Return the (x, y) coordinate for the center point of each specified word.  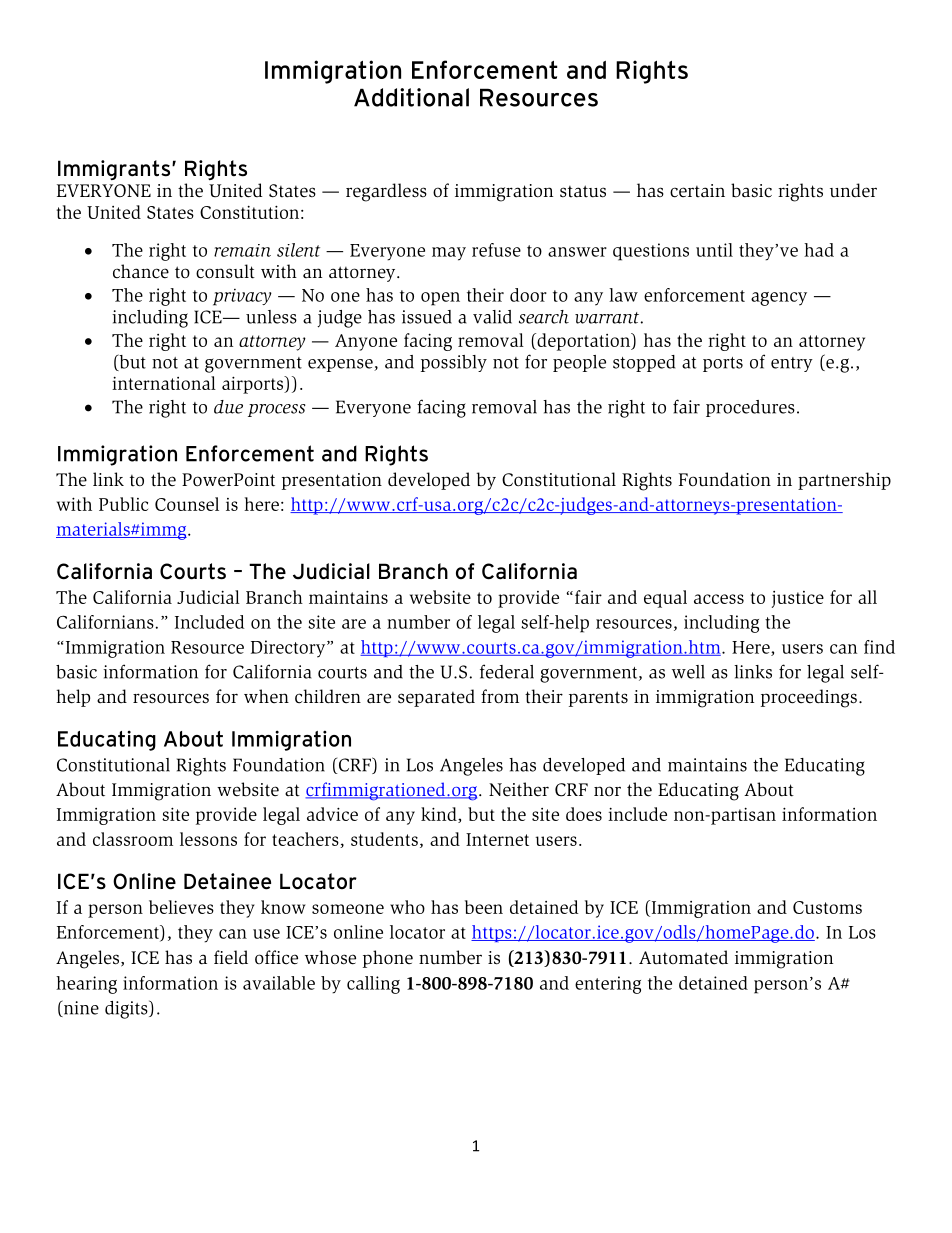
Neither (519, 789)
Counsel (187, 504)
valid (492, 317)
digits (127, 1009)
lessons (208, 839)
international (164, 383)
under (853, 190)
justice (798, 599)
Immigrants (115, 170)
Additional (411, 97)
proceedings (809, 698)
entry (792, 364)
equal (665, 599)
